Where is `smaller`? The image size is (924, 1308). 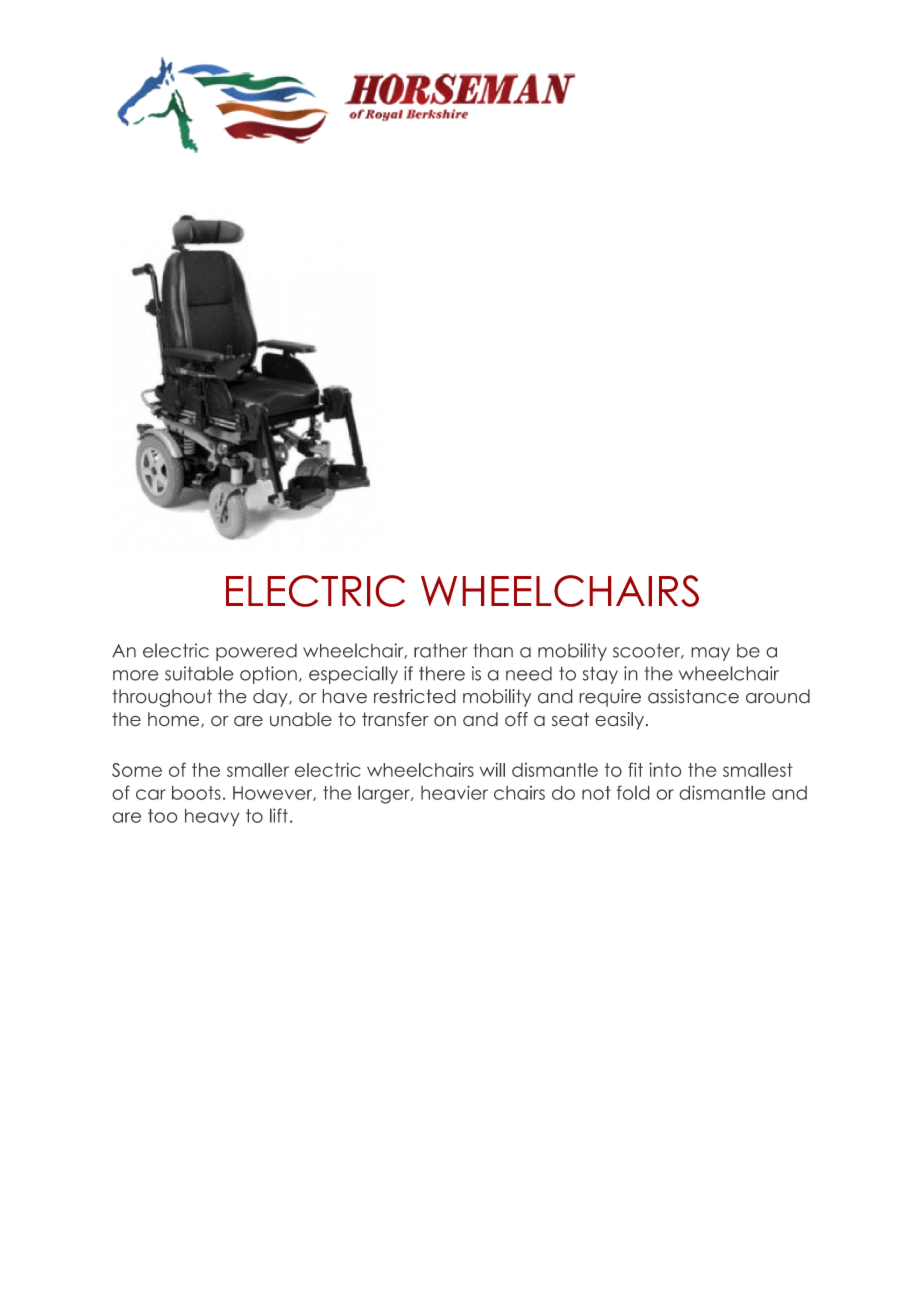
smaller is located at coordinates (258, 770).
